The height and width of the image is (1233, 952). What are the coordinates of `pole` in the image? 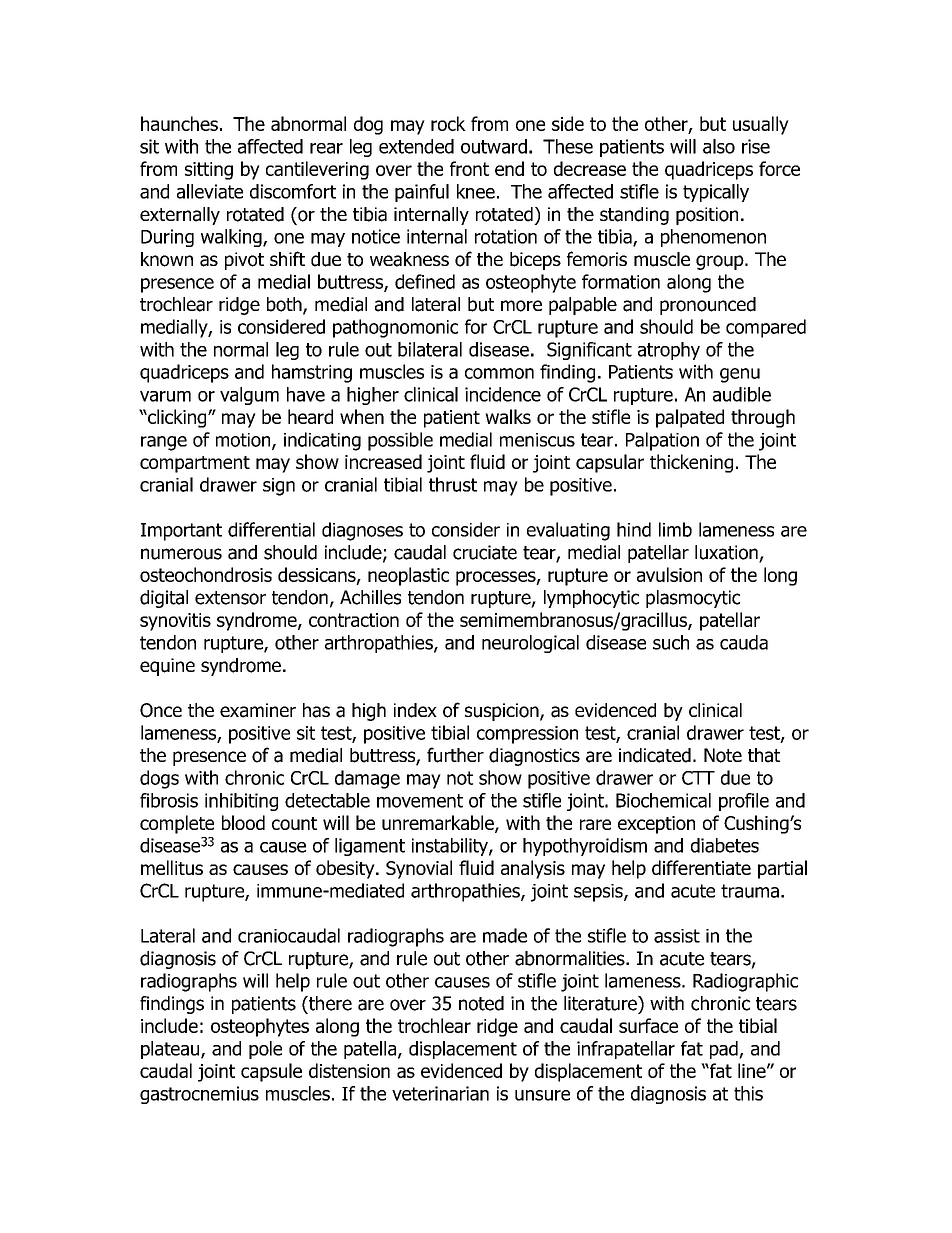 It's located at (265, 1050).
